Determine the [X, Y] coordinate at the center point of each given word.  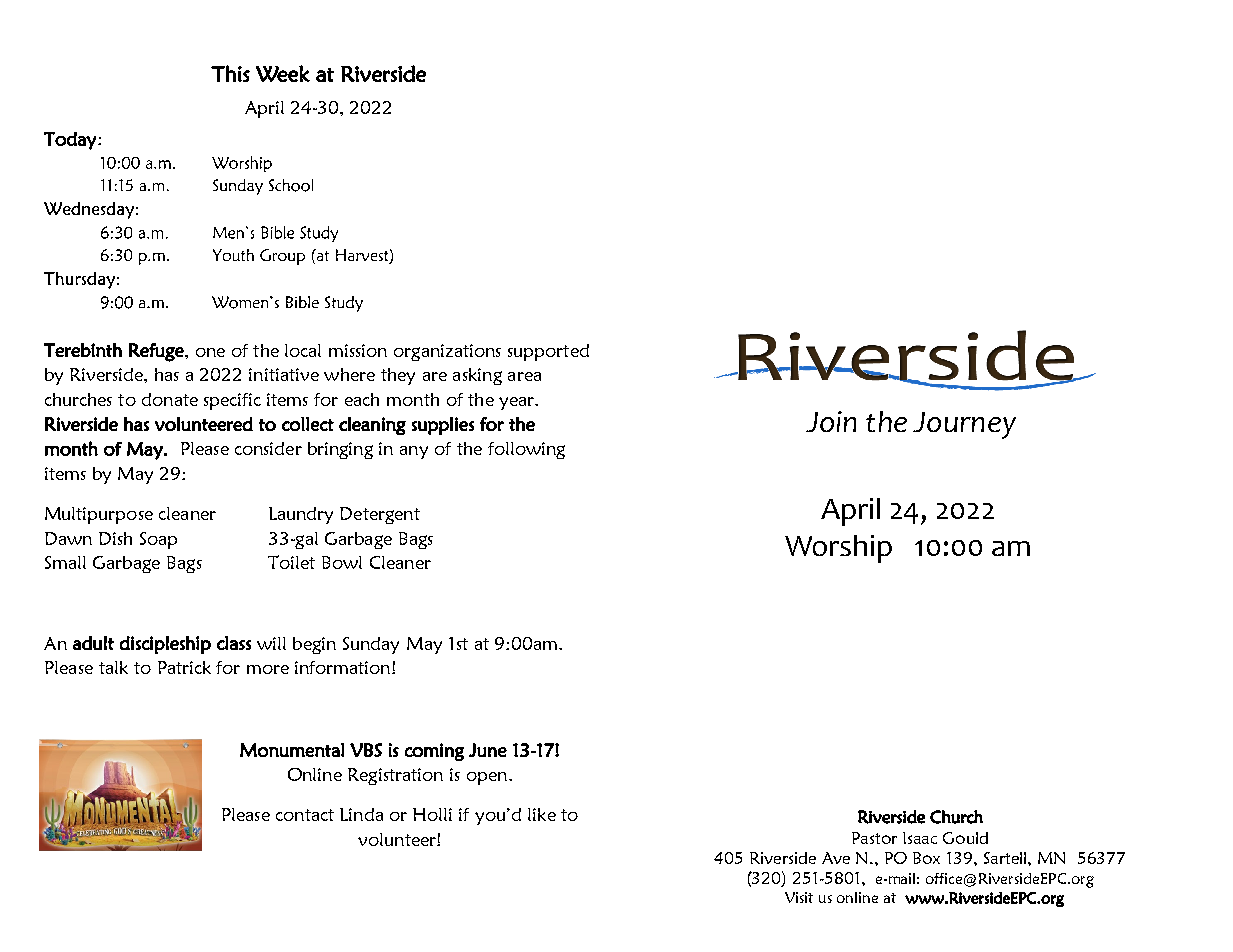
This [230, 73]
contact [305, 815]
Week [283, 73]
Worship [838, 549]
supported [548, 352]
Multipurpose [99, 515]
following [526, 450]
